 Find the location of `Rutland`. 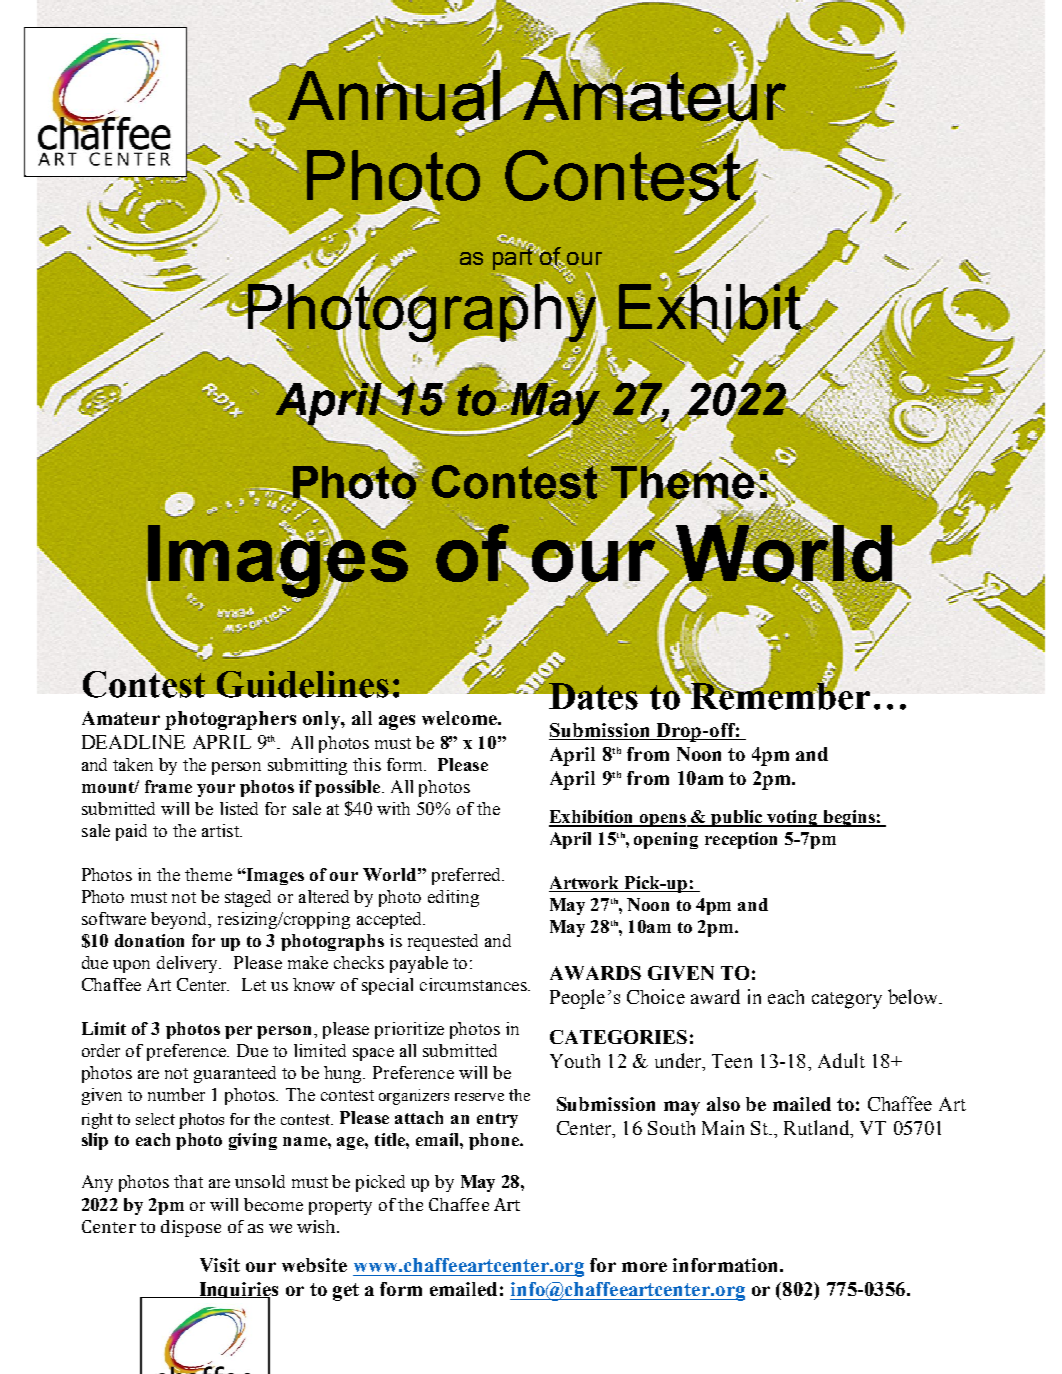

Rutland is located at coordinates (818, 1129).
